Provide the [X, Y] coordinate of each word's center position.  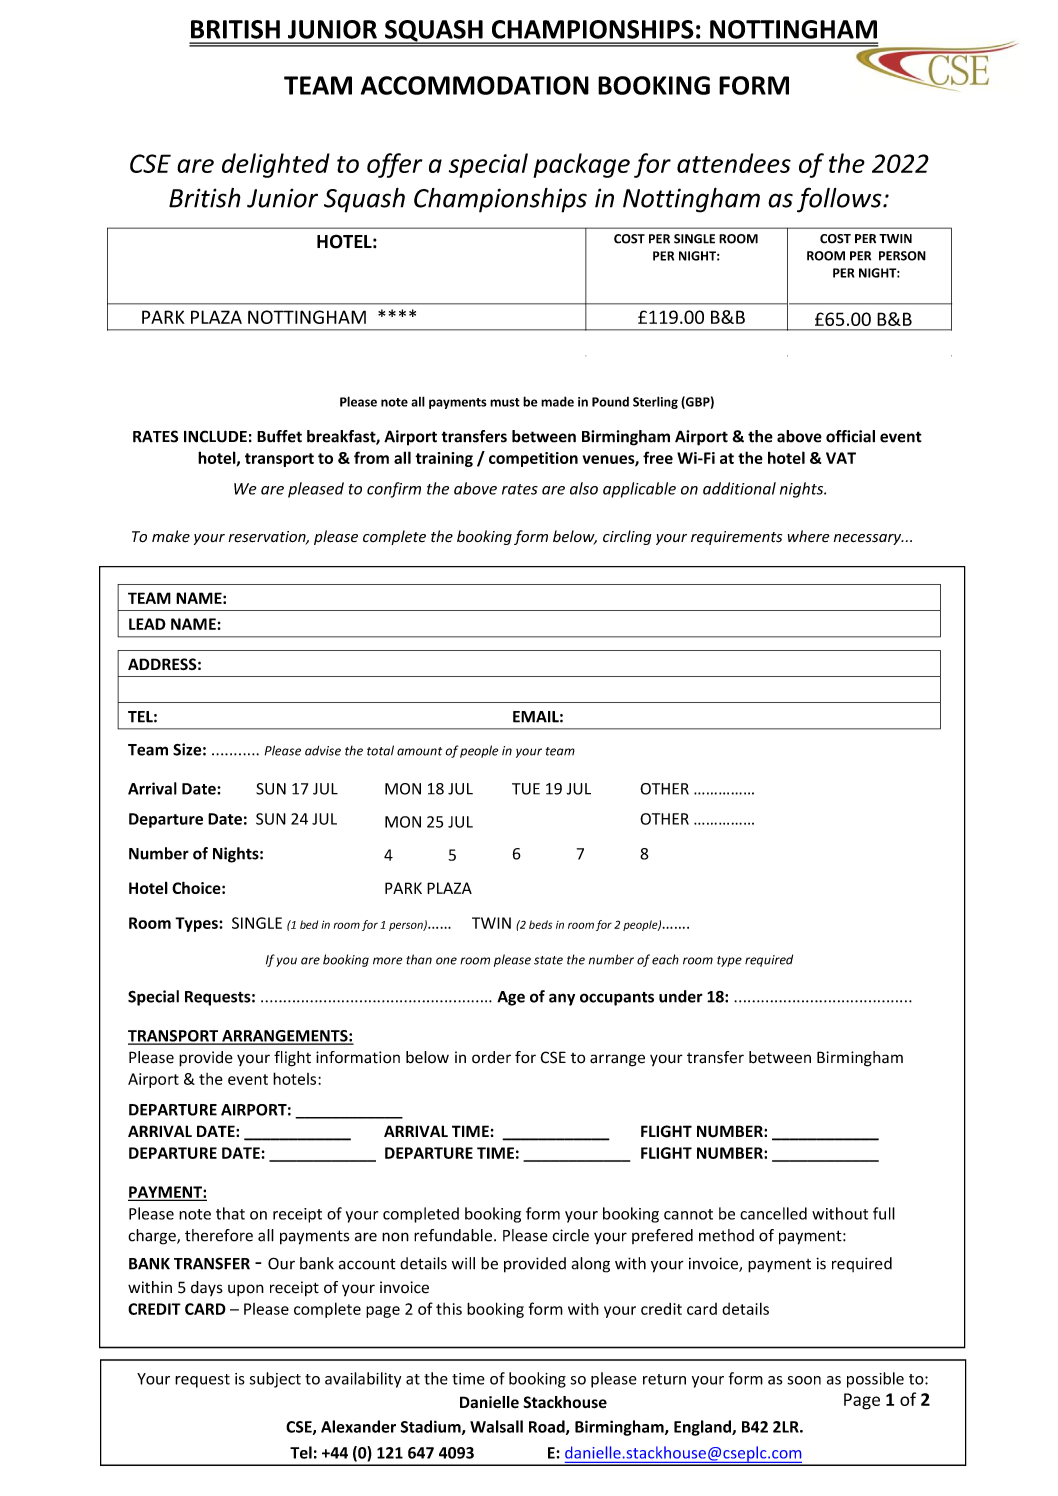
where [808, 536]
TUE [526, 789]
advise [323, 750]
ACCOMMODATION [475, 85]
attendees [734, 163]
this [449, 1309]
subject [275, 1380]
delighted [276, 165]
